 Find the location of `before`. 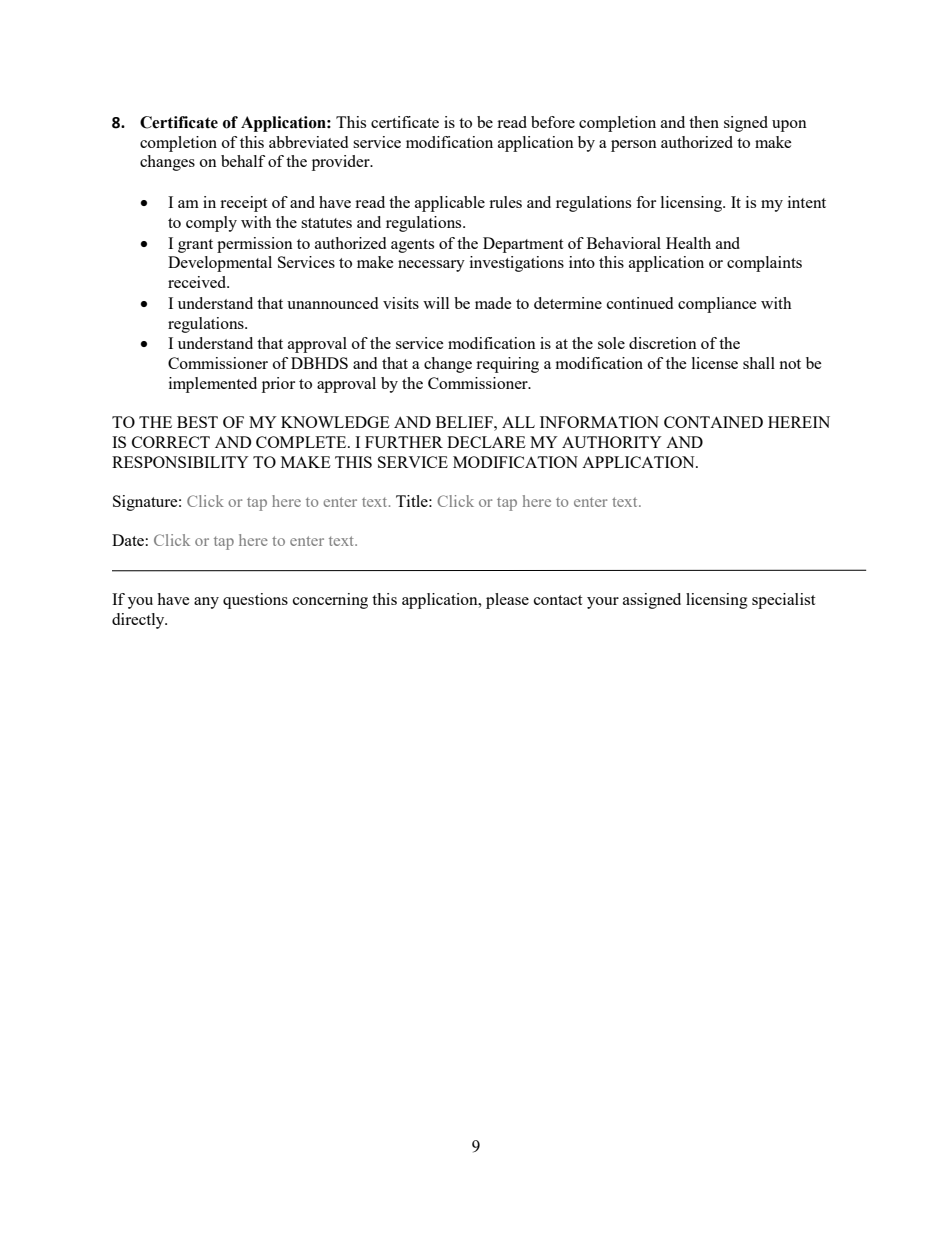

before is located at coordinates (553, 122).
